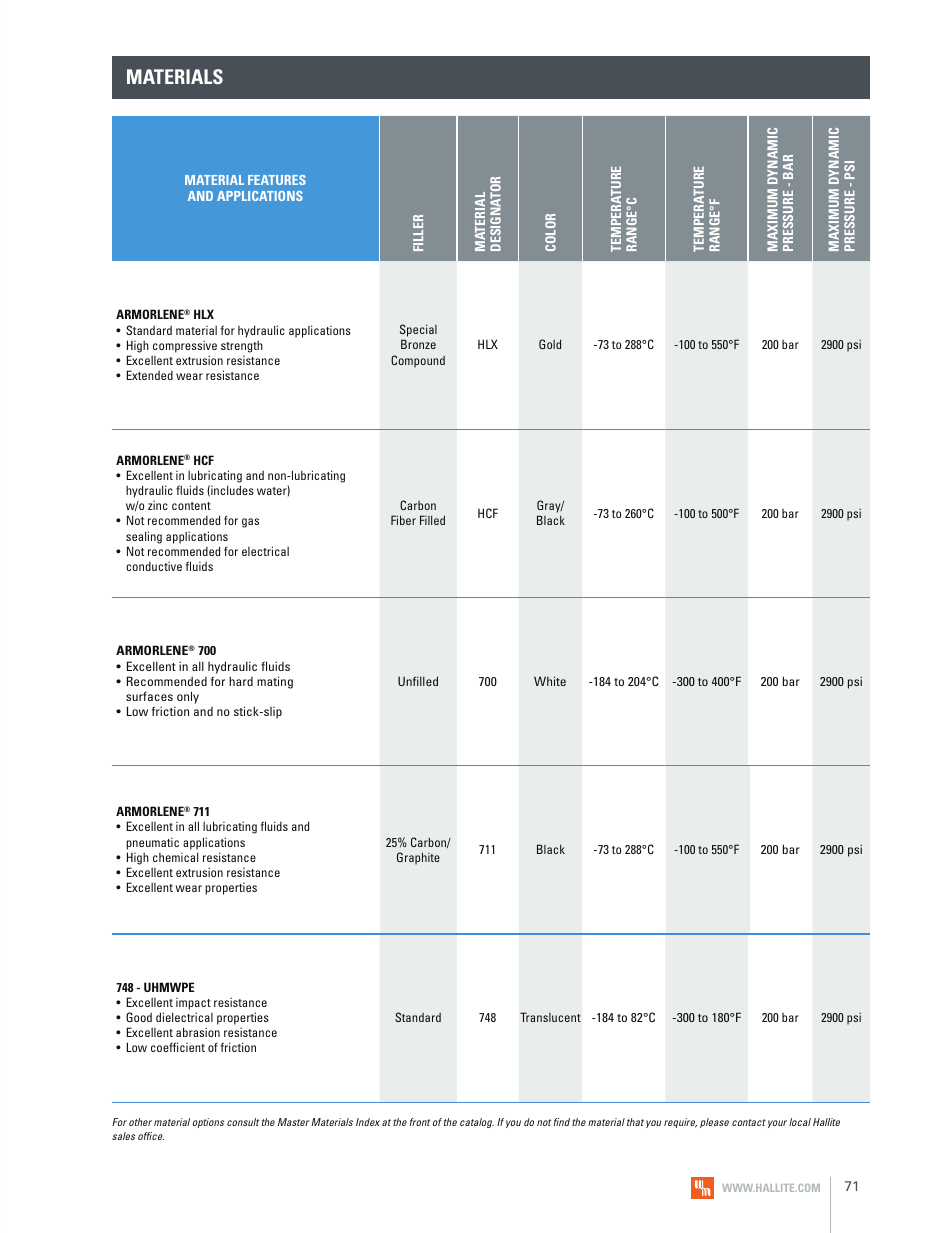 The width and height of the screenshot is (952, 1233). I want to click on catalog, so click(477, 1123).
